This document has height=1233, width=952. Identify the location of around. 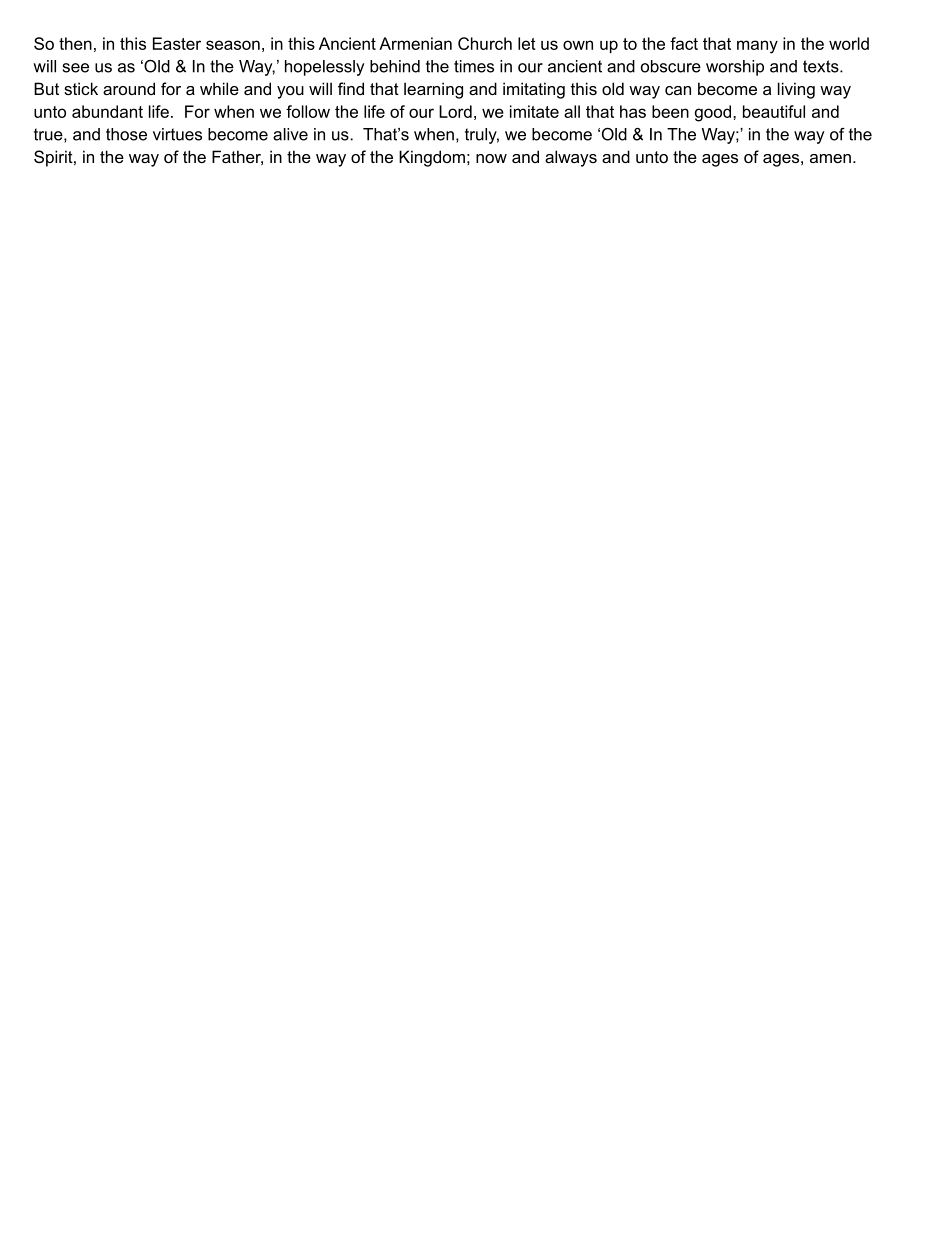
(129, 88).
